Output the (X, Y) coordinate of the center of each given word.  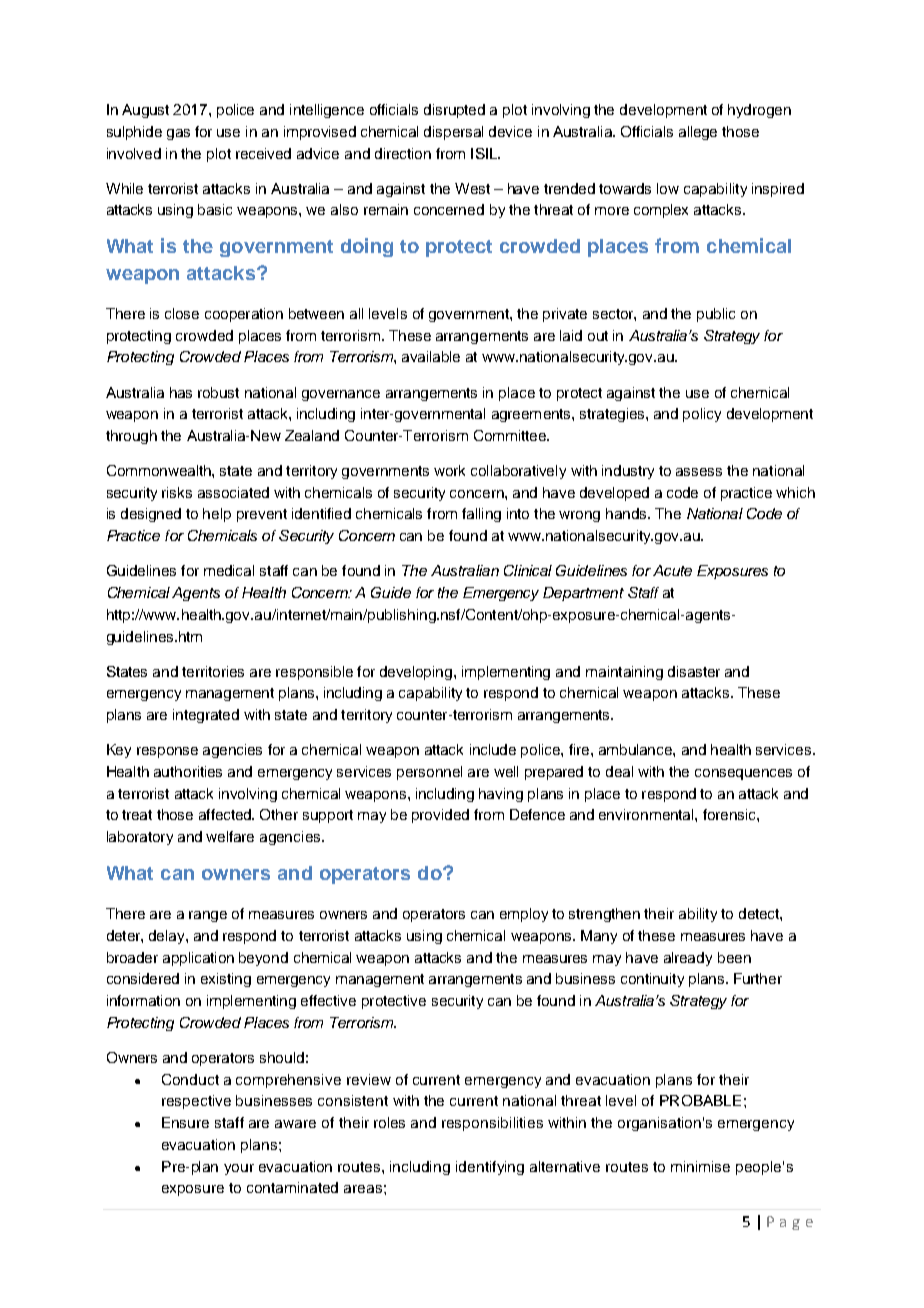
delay (168, 937)
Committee (511, 435)
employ (524, 915)
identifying (490, 1168)
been (734, 957)
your (239, 1169)
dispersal (453, 133)
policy (702, 415)
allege (698, 133)
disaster (694, 671)
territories (213, 671)
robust (218, 392)
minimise (700, 1166)
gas (178, 134)
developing (417, 673)
